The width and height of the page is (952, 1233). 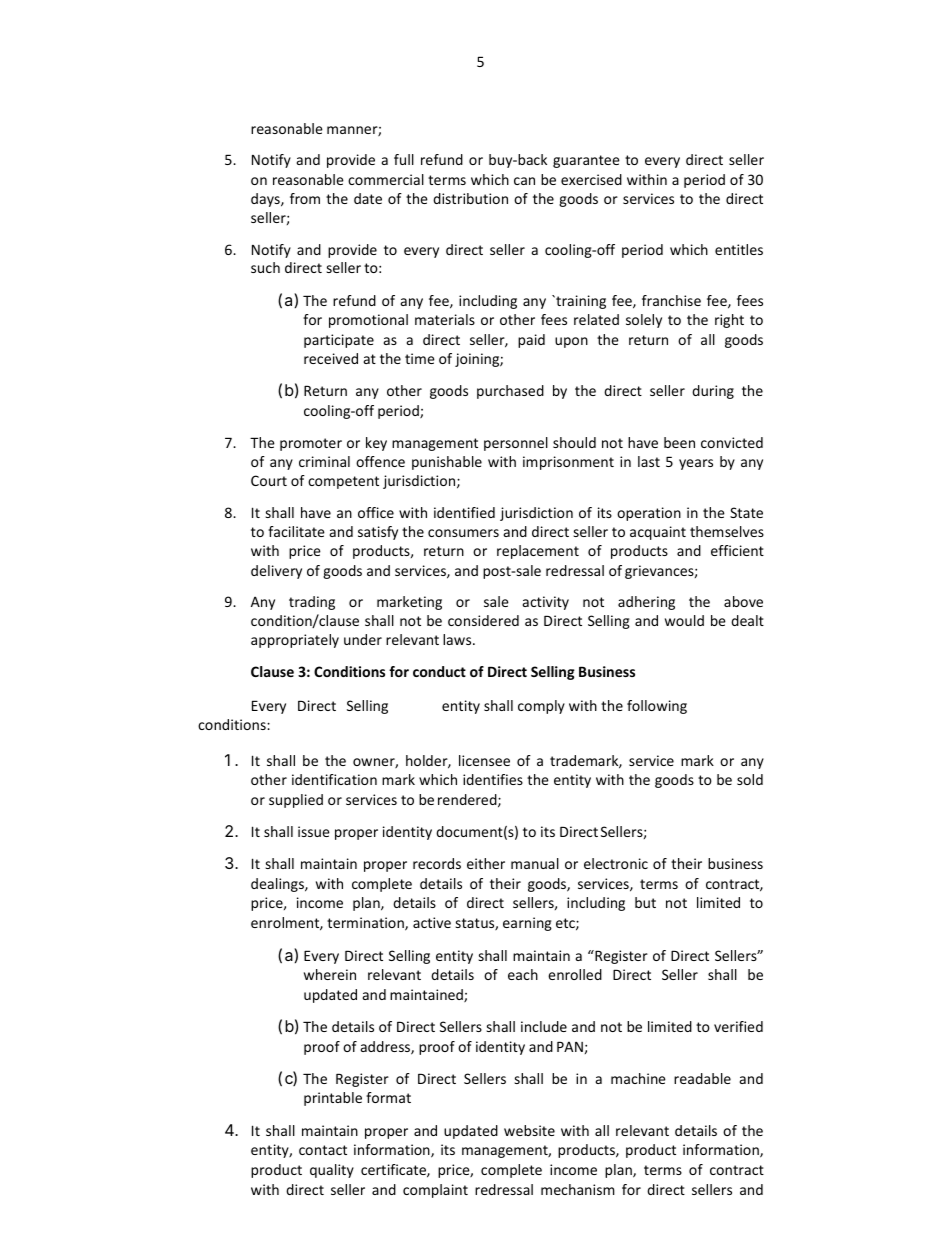 What do you see at coordinates (296, 531) in the page?
I see `facilitate` at bounding box center [296, 531].
